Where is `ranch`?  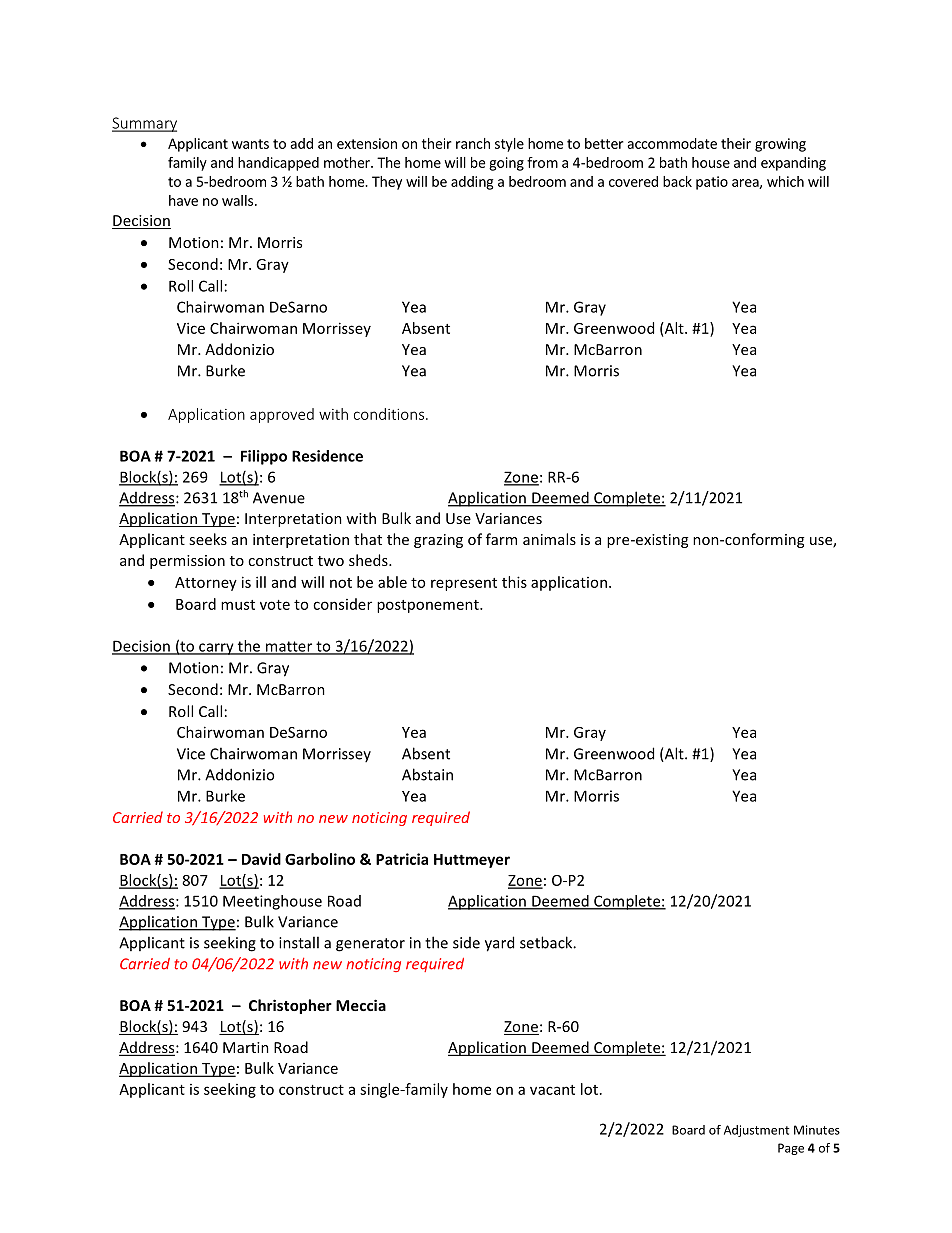
ranch is located at coordinates (473, 143).
